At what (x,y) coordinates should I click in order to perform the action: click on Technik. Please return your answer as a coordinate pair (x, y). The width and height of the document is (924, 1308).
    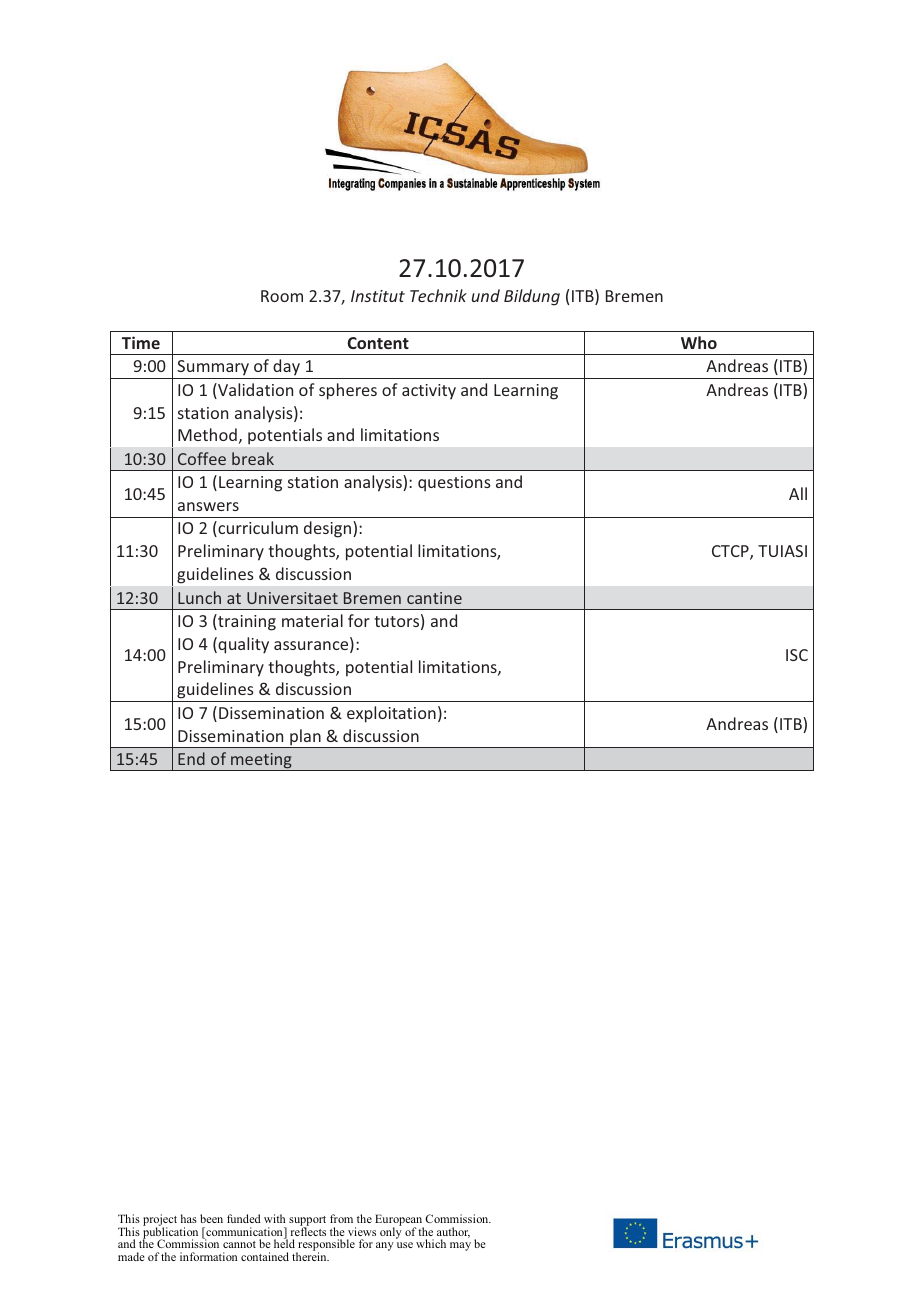
    Looking at the image, I should click on (438, 295).
